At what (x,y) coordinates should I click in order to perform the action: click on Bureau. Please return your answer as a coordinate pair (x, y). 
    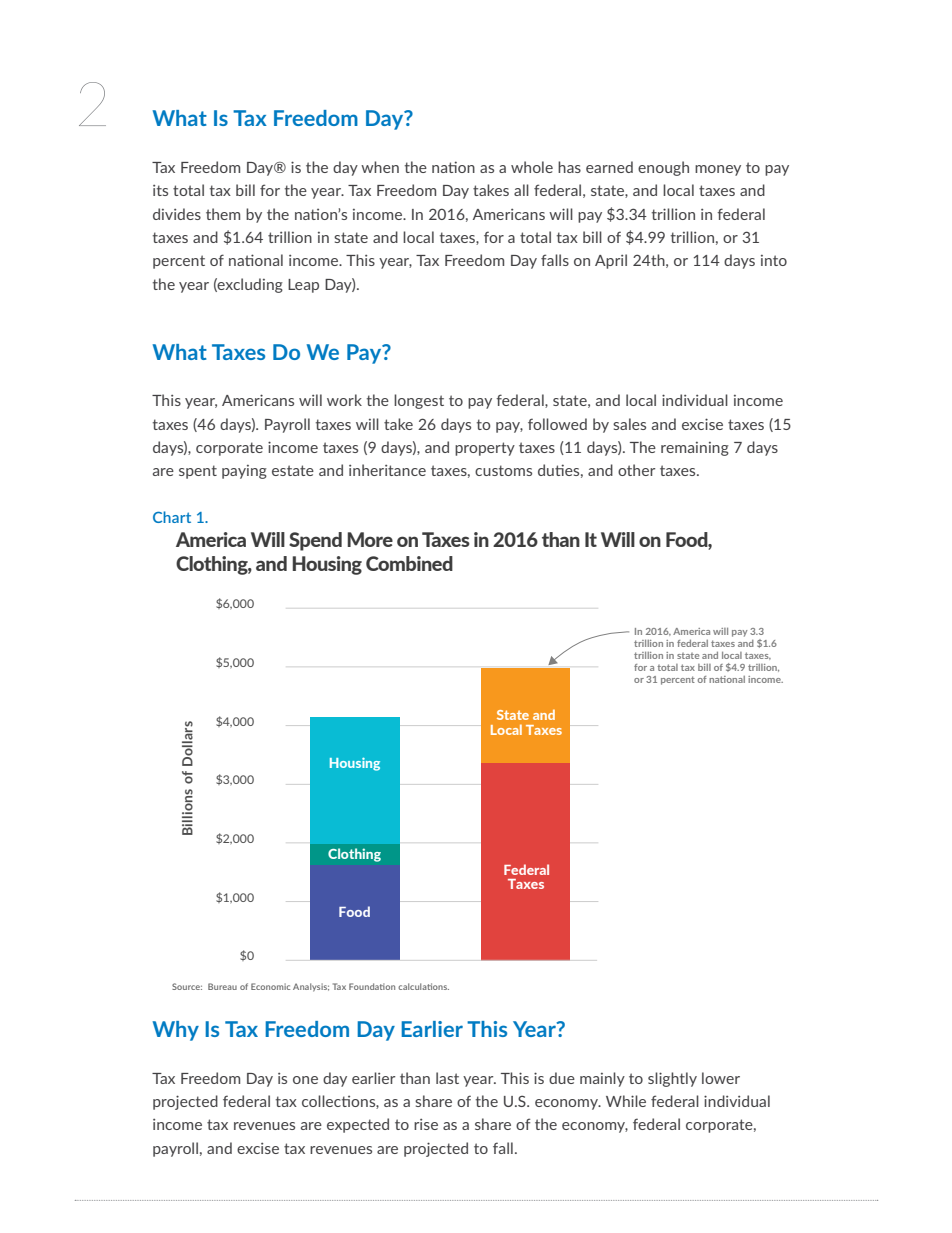
    Looking at the image, I should click on (222, 986).
